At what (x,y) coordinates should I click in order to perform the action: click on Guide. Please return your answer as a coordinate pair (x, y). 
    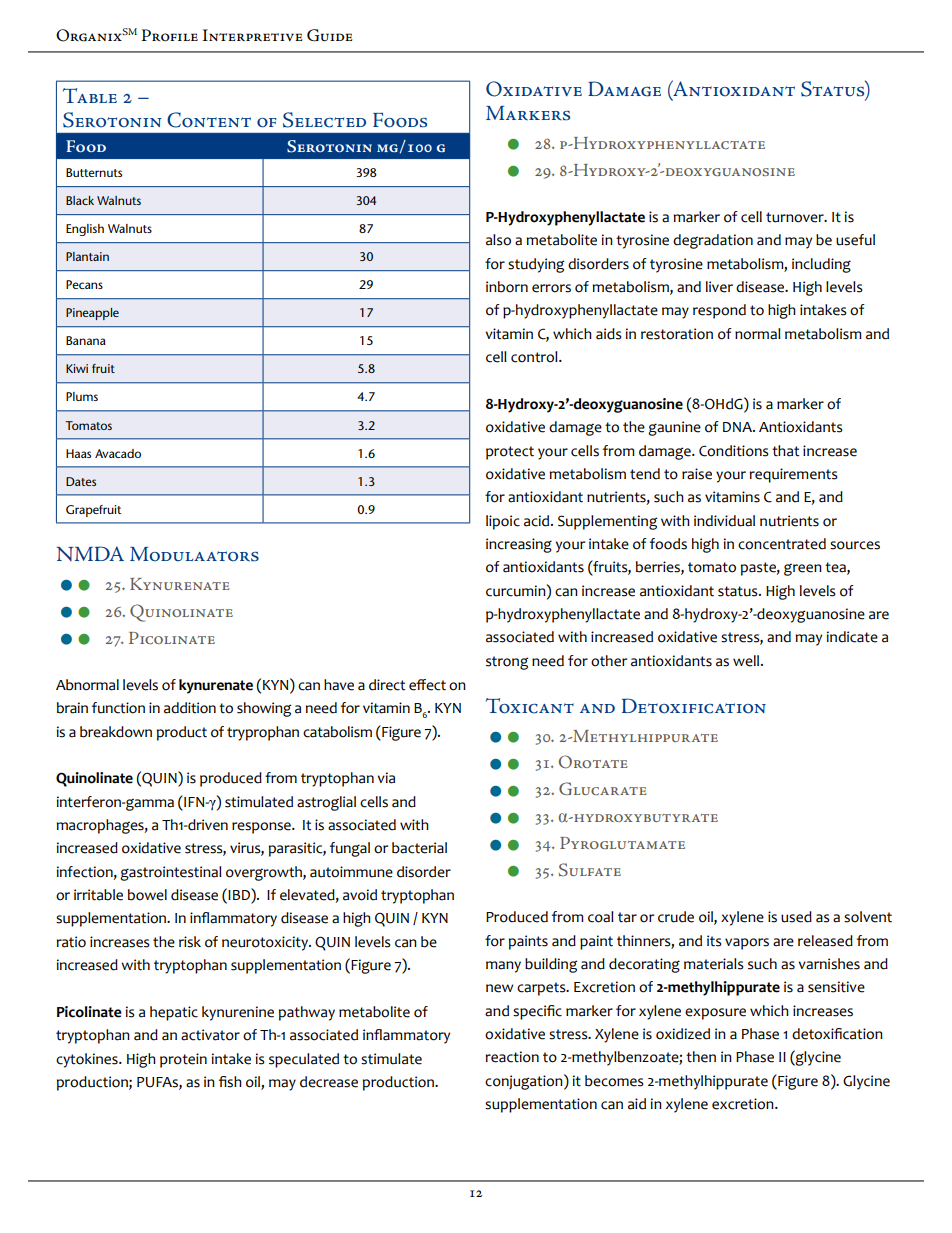
    Looking at the image, I should click on (329, 35).
